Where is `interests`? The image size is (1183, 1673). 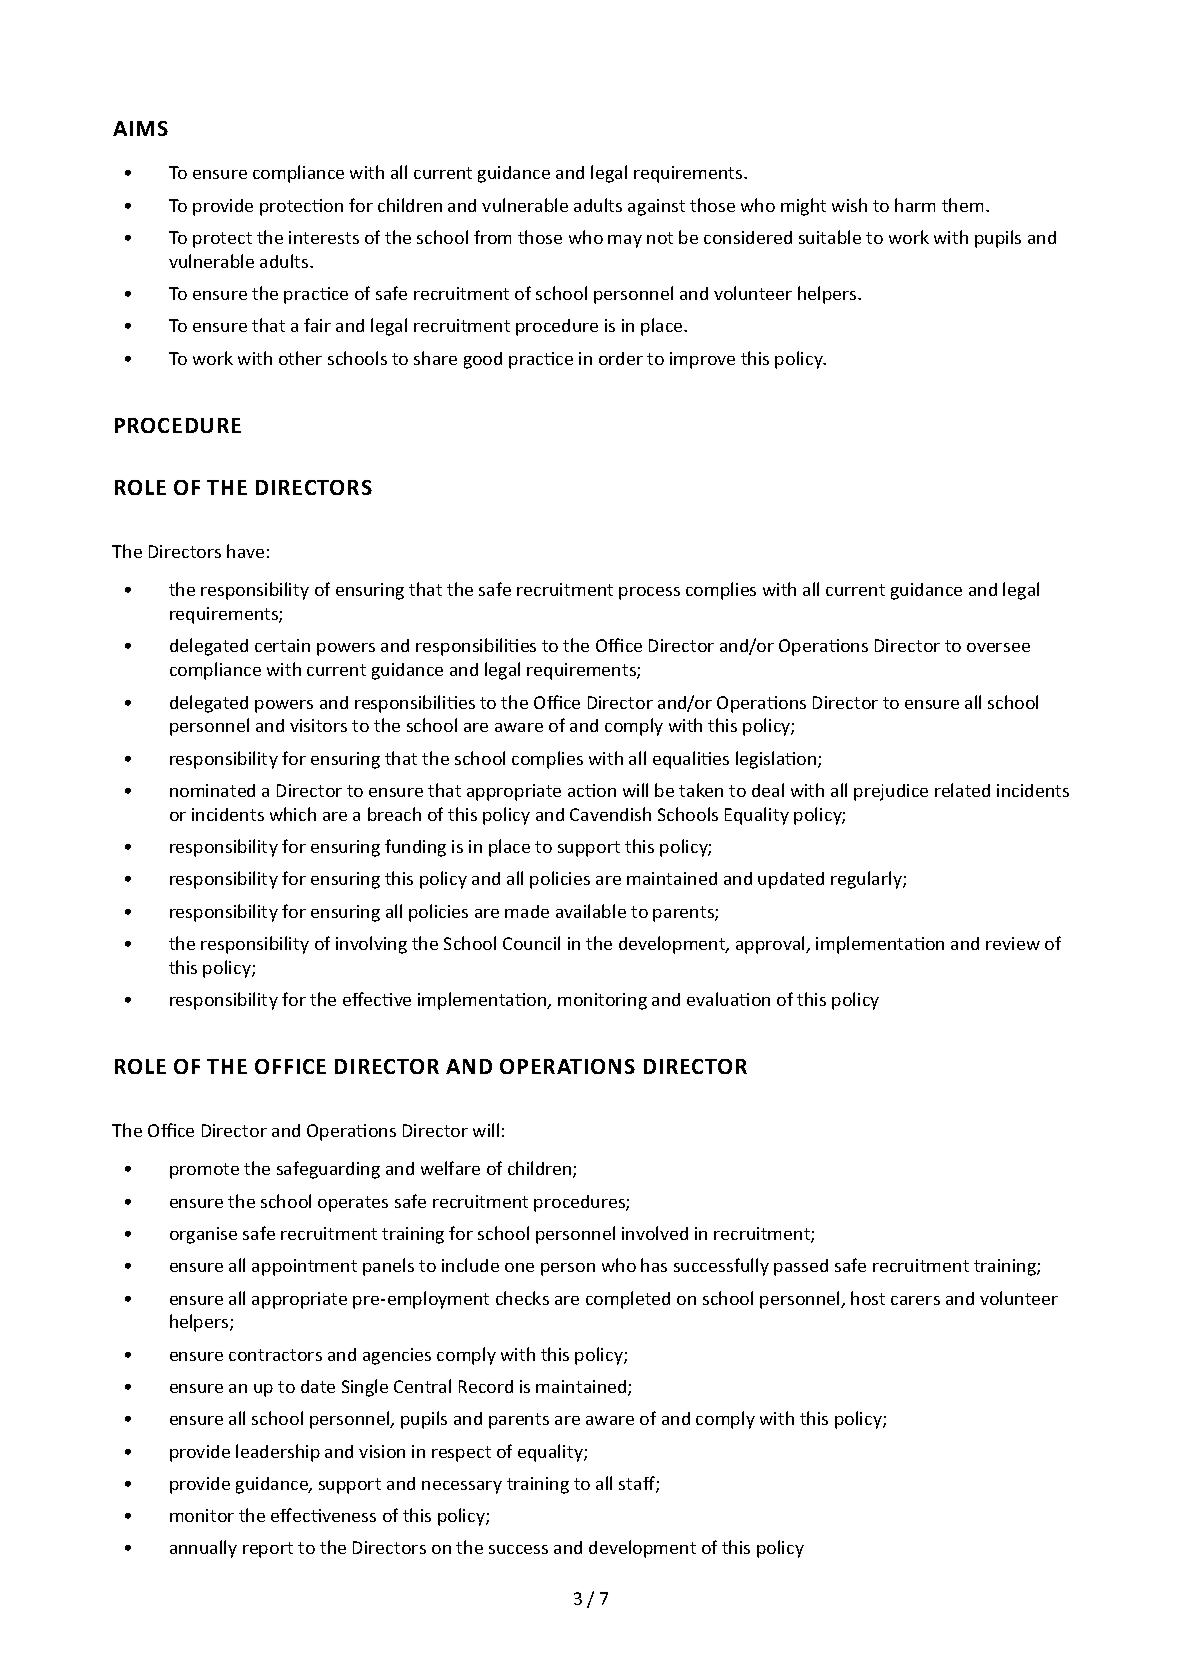 interests is located at coordinates (324, 237).
